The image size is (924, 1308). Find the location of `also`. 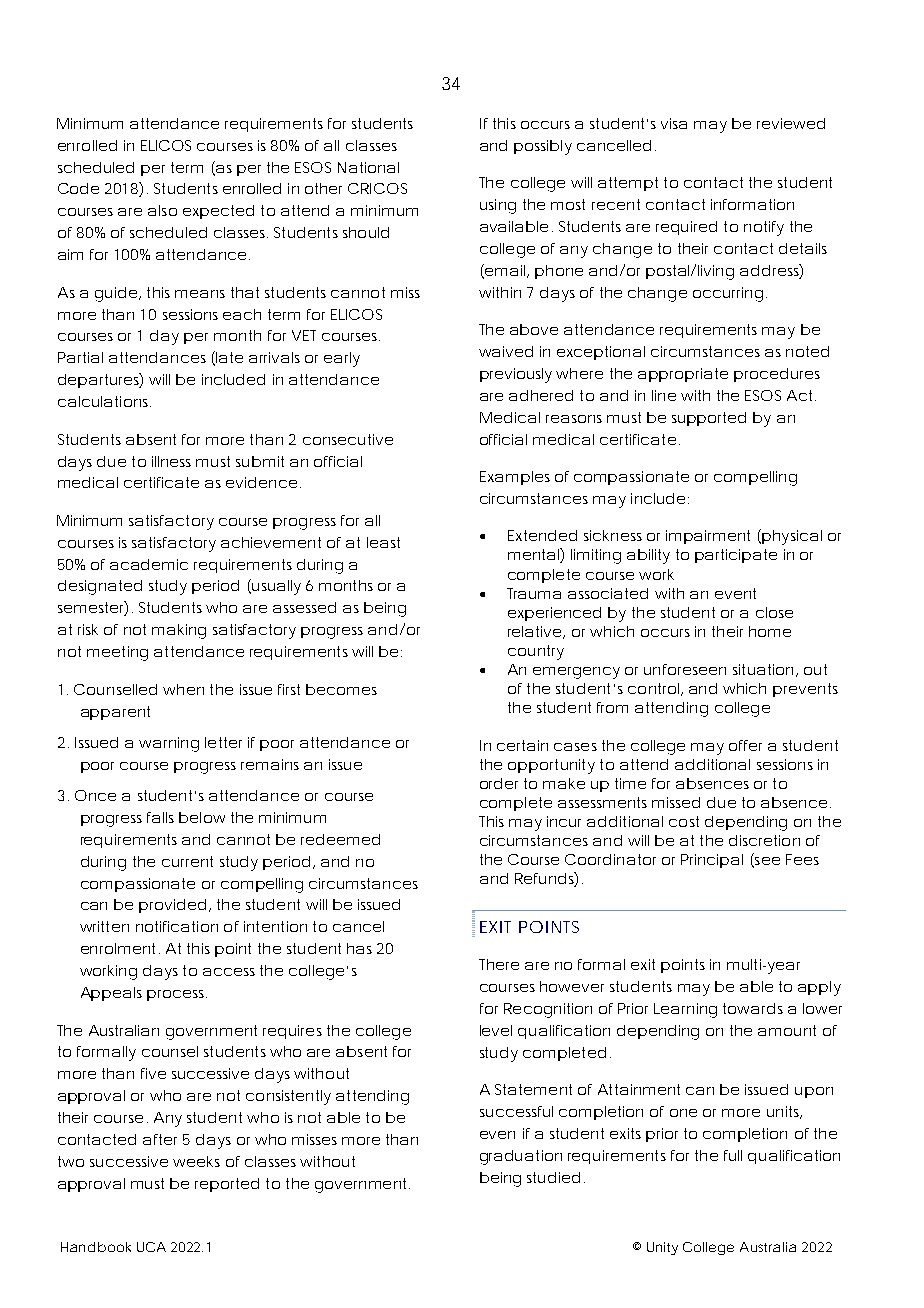

also is located at coordinates (162, 210).
